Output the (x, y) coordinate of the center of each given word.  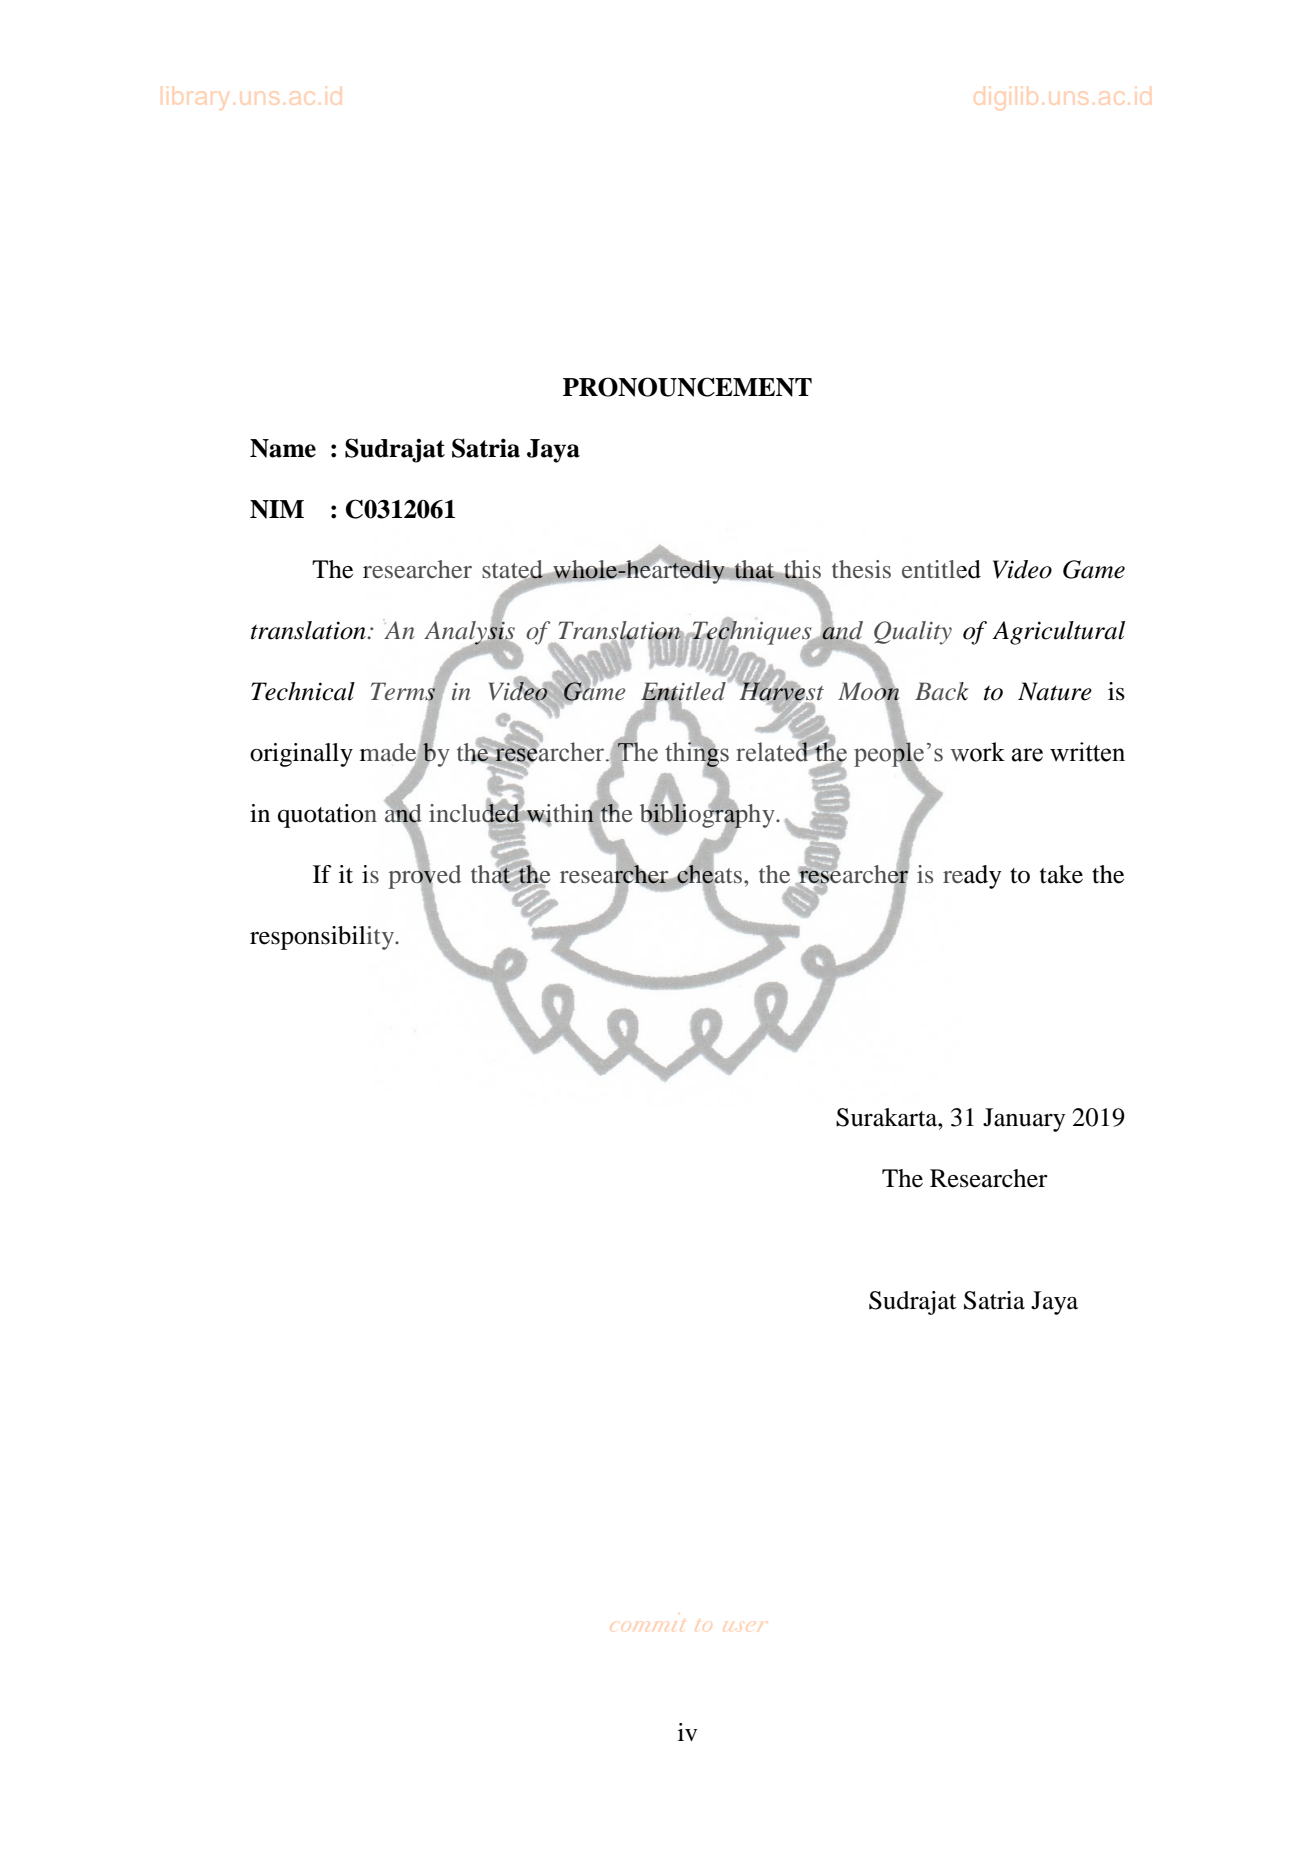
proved (424, 876)
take (1061, 874)
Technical (303, 691)
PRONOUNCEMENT (687, 387)
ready (972, 877)
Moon (869, 691)
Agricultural (1058, 633)
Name (283, 448)
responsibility (323, 938)
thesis (861, 569)
